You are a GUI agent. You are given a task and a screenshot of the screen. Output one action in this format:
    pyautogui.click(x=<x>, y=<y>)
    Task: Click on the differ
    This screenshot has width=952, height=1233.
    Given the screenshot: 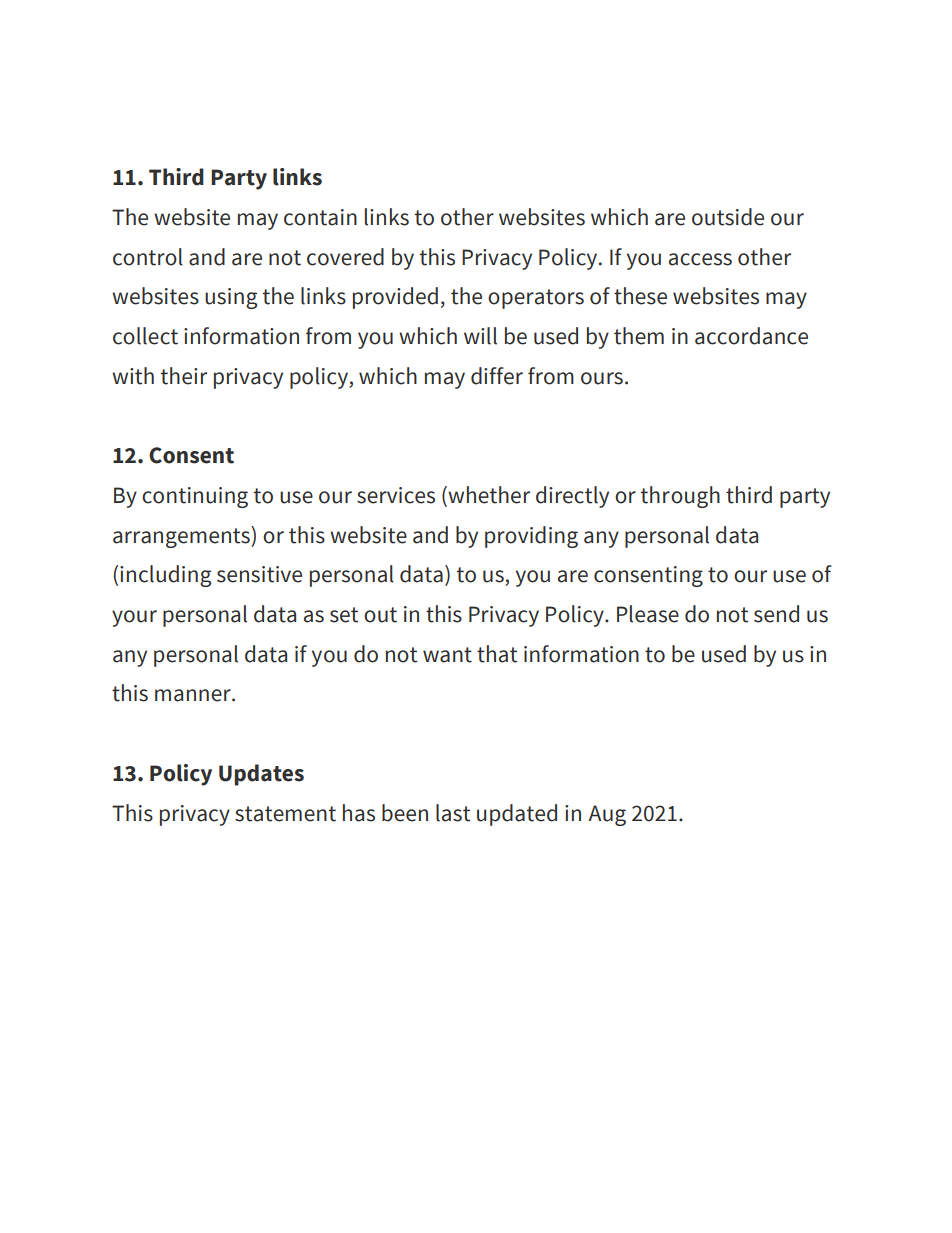 What is the action you would take?
    pyautogui.click(x=497, y=376)
